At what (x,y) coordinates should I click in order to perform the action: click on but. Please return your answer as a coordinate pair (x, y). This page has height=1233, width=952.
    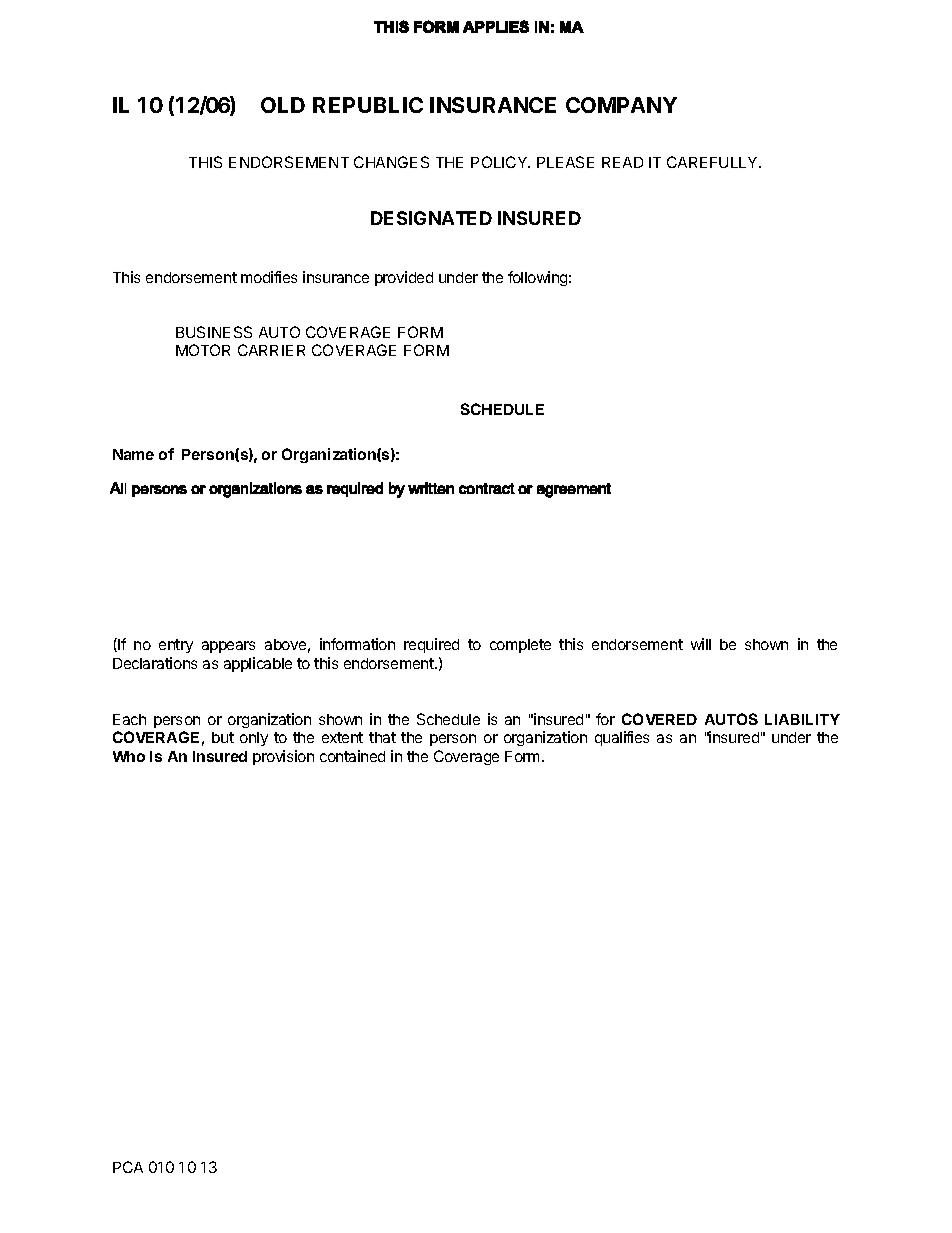
    Looking at the image, I should click on (223, 737).
